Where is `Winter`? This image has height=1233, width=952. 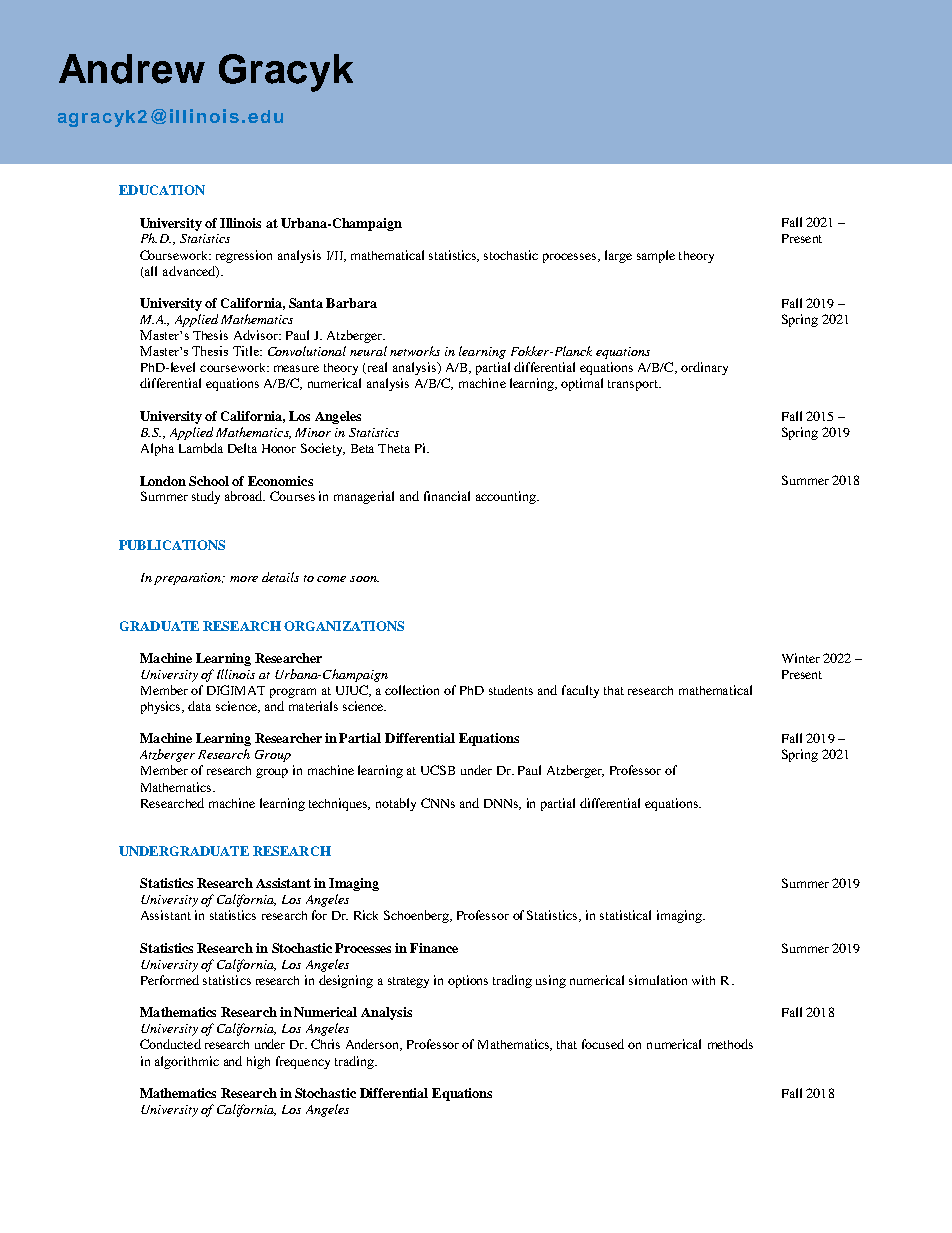 Winter is located at coordinates (801, 658).
